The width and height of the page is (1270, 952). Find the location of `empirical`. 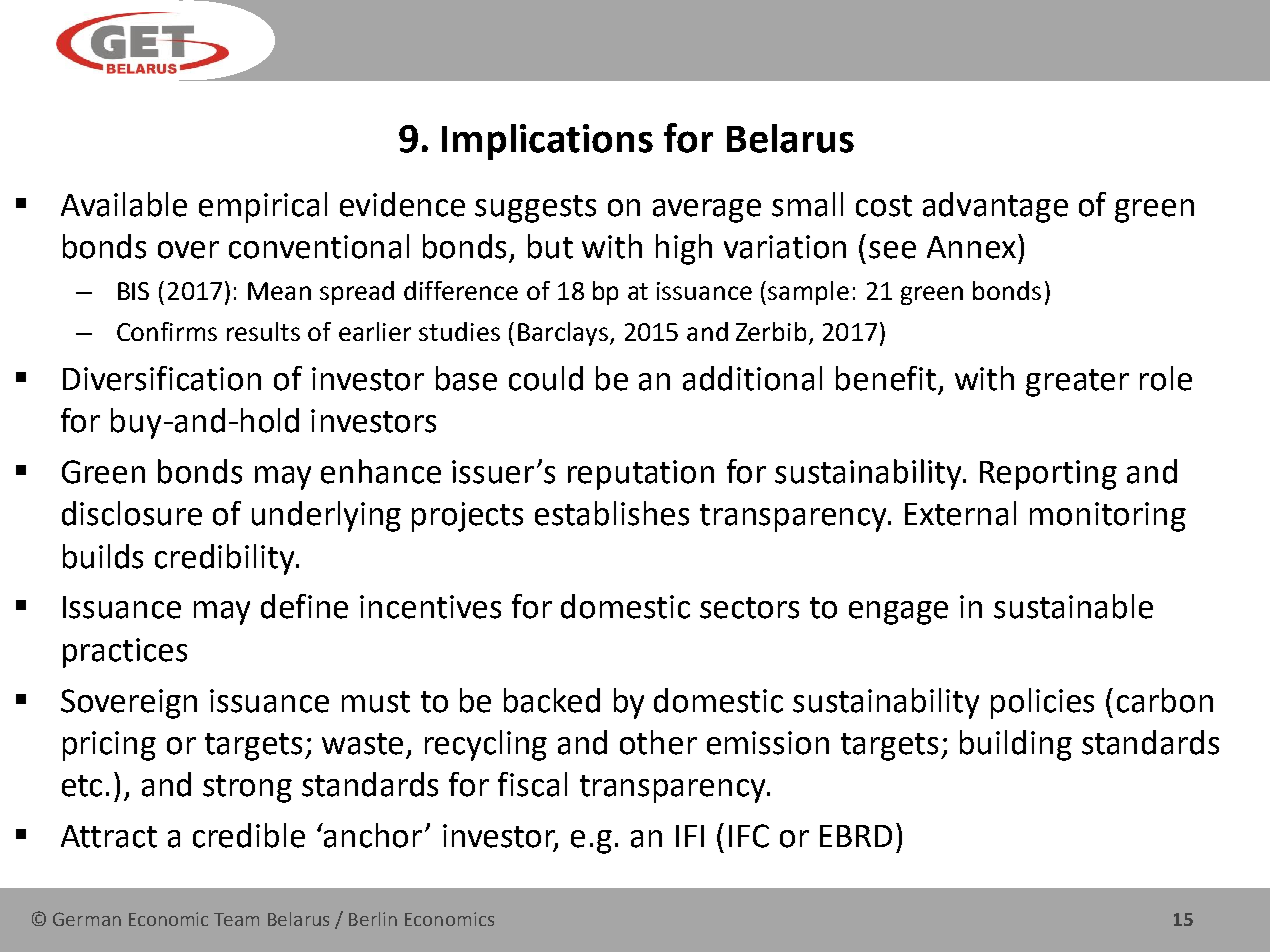

empirical is located at coordinates (263, 207).
